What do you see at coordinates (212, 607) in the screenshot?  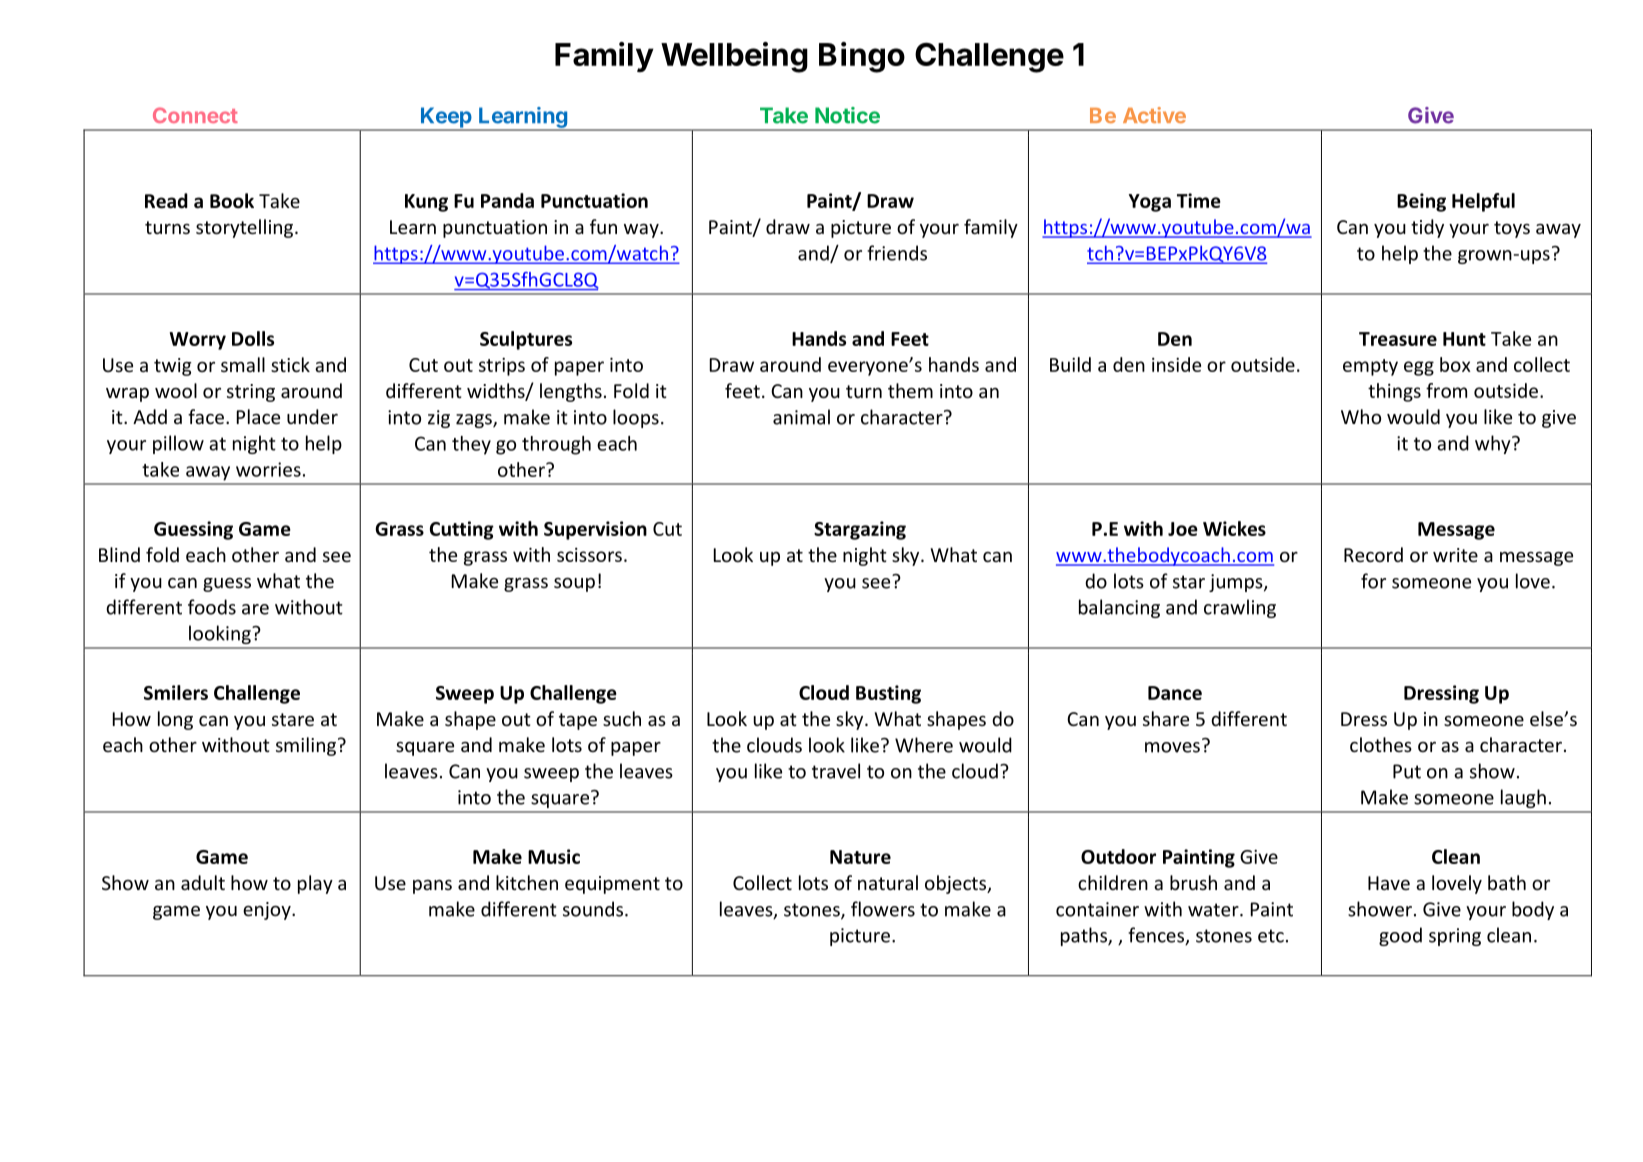 I see `foods` at bounding box center [212, 607].
